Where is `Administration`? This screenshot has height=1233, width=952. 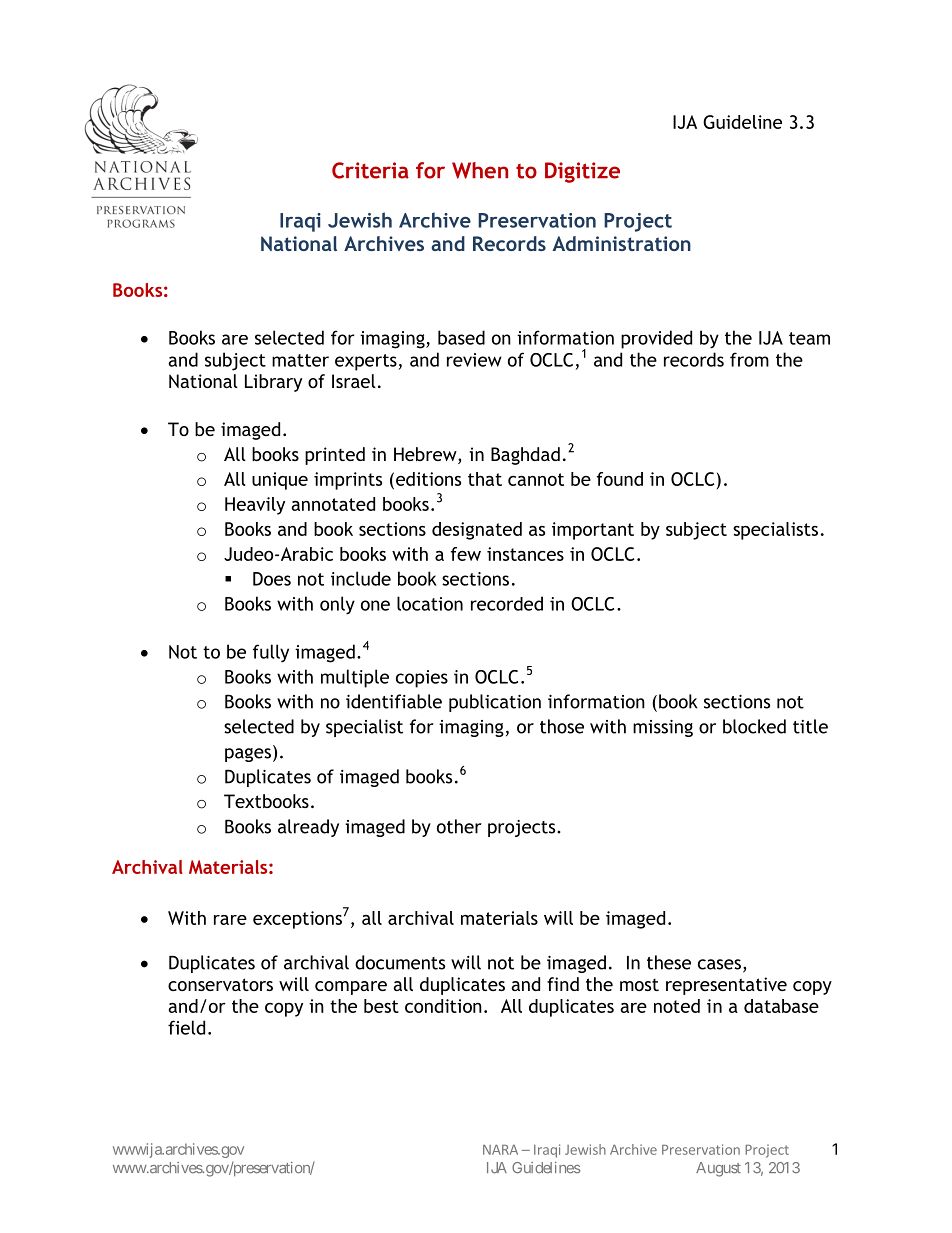 Administration is located at coordinates (621, 243).
